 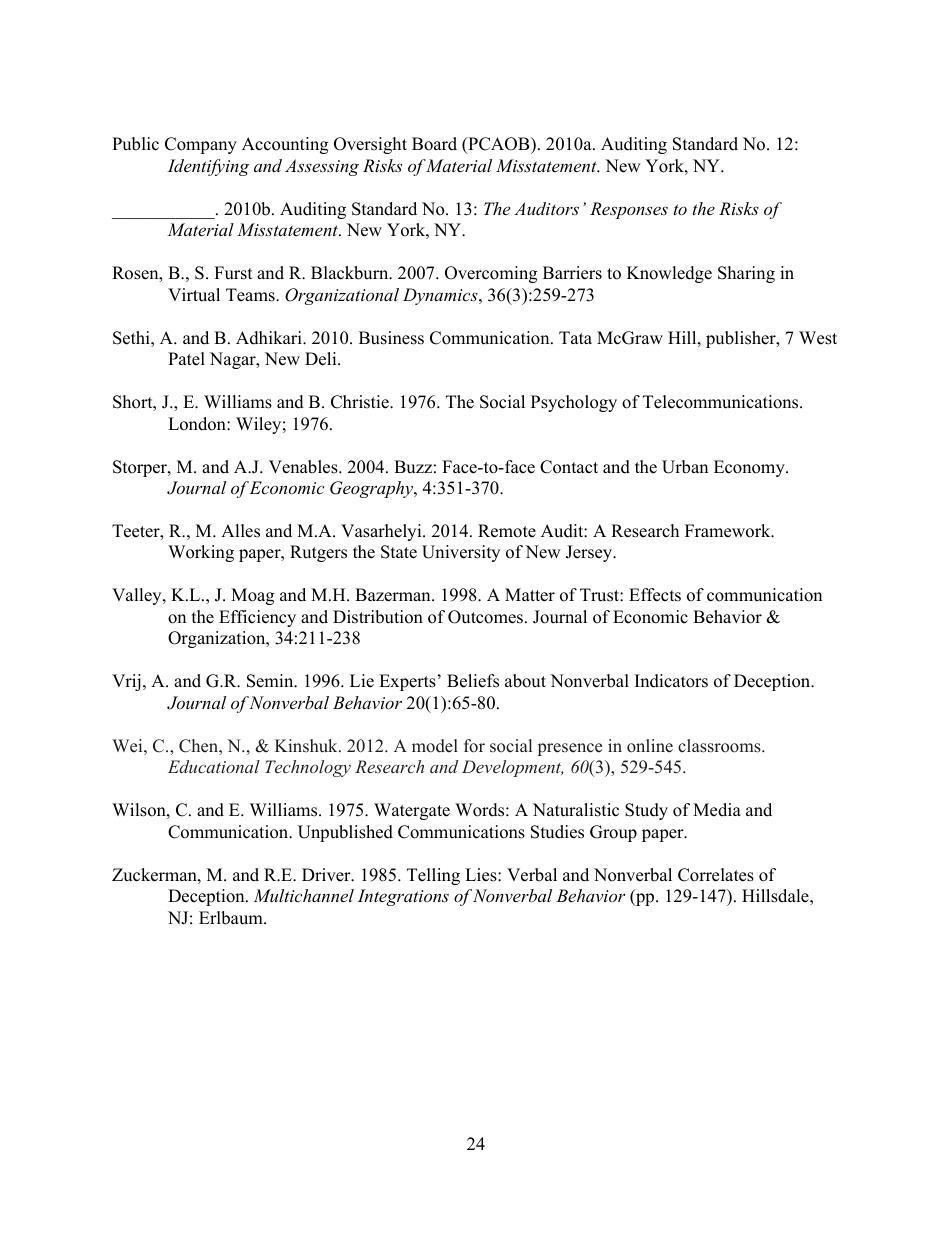 I want to click on Board, so click(x=434, y=144).
